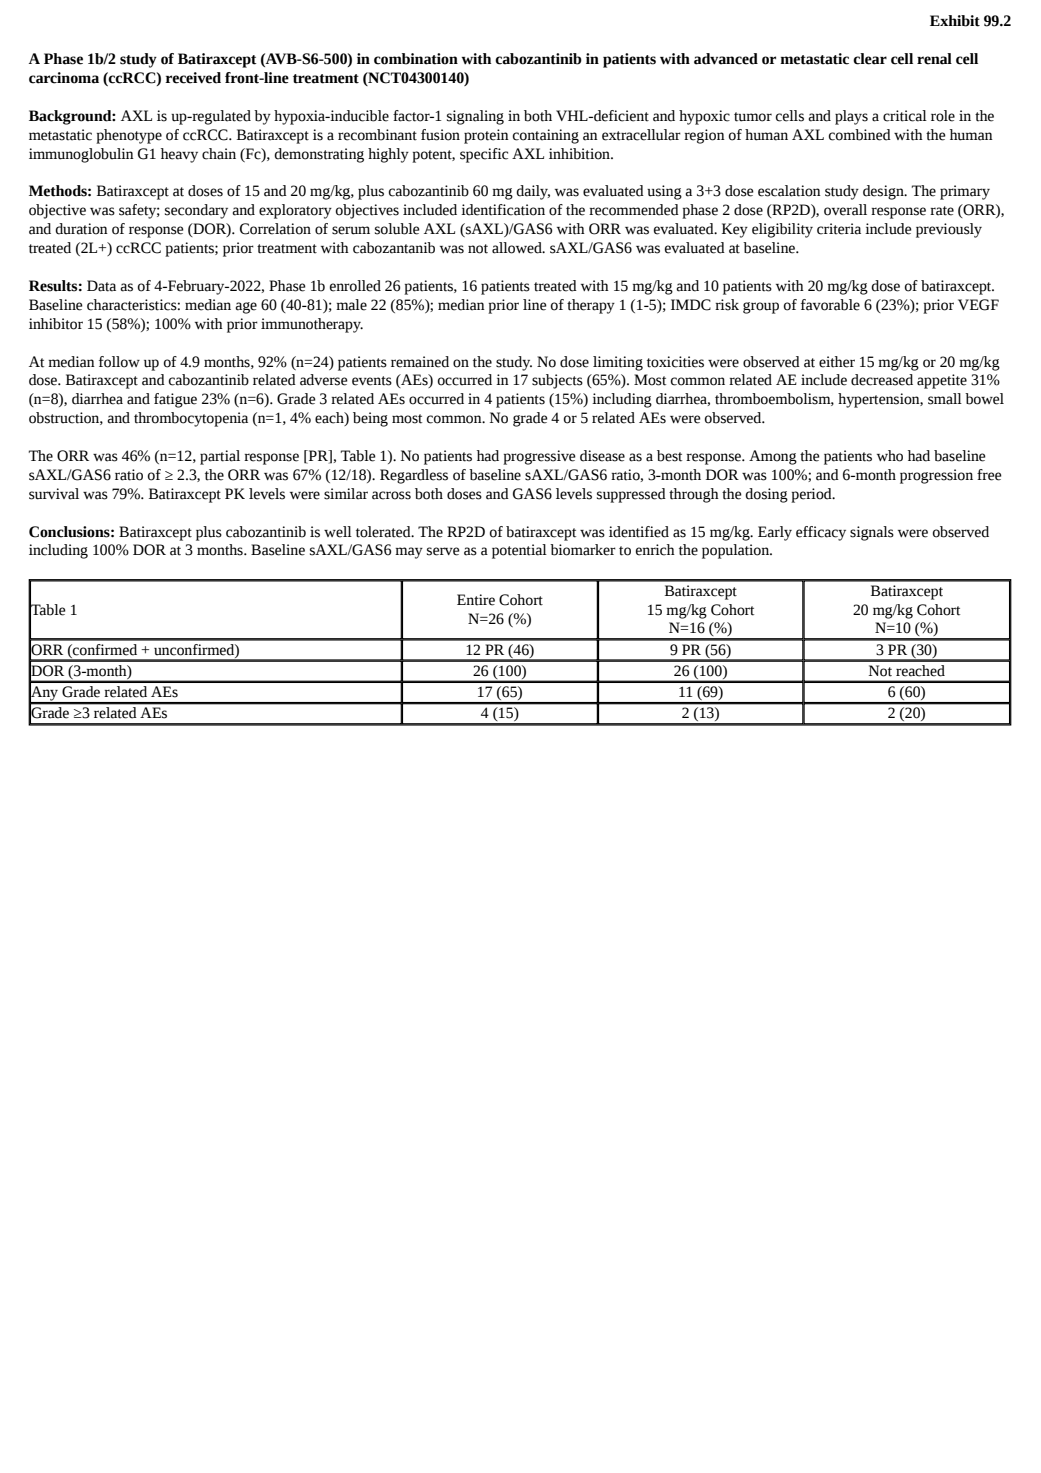  What do you see at coordinates (539, 457) in the page?
I see `progressive` at bounding box center [539, 457].
